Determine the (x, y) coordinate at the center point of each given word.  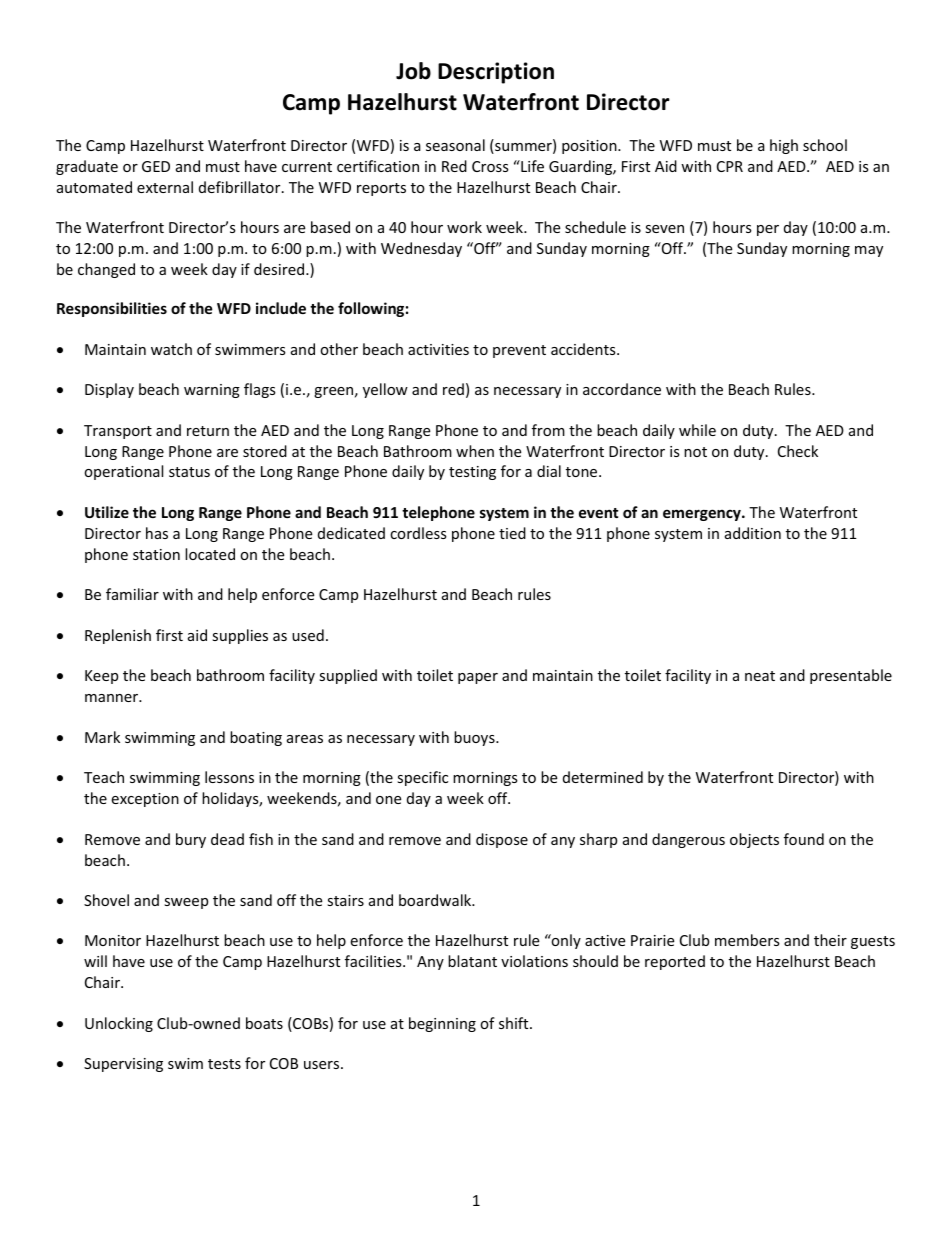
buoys (475, 738)
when (475, 451)
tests (224, 1064)
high (784, 146)
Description (496, 73)
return (208, 431)
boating (256, 738)
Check (798, 451)
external (165, 187)
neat (760, 676)
